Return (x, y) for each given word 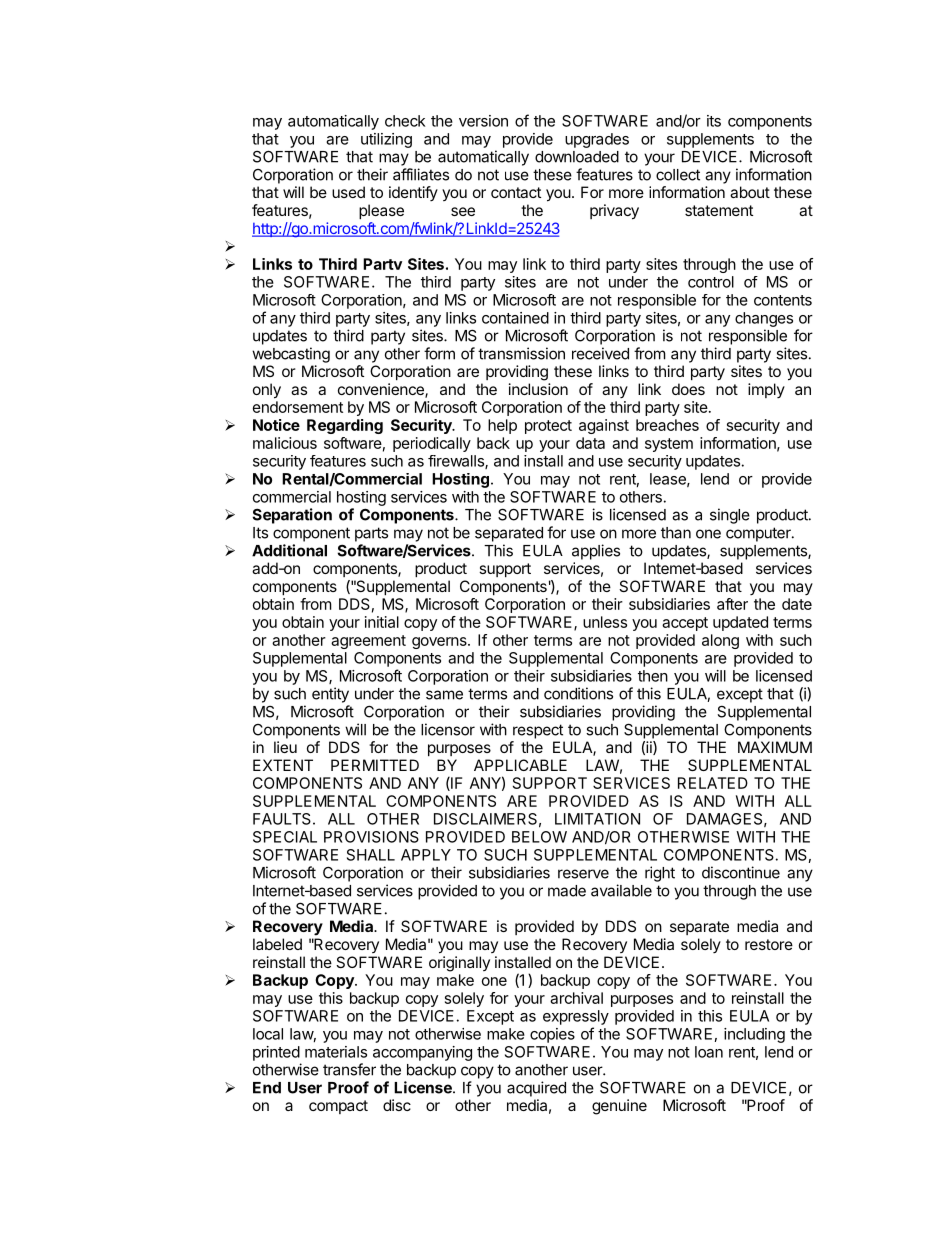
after (732, 604)
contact (516, 192)
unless (605, 622)
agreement (368, 642)
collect (678, 175)
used (348, 192)
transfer (349, 1069)
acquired (536, 1089)
